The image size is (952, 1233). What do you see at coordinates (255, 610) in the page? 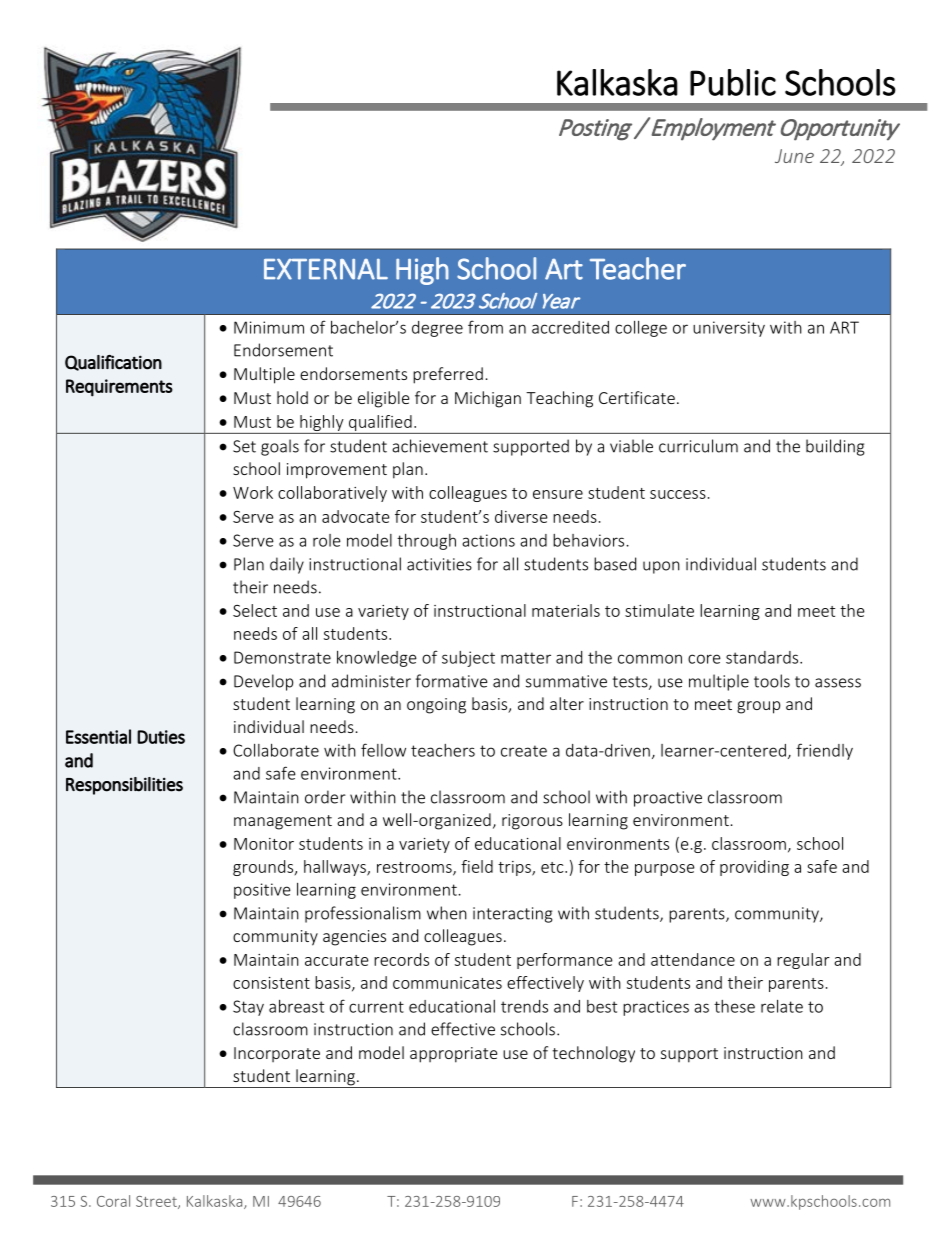
I see `Select` at bounding box center [255, 610].
